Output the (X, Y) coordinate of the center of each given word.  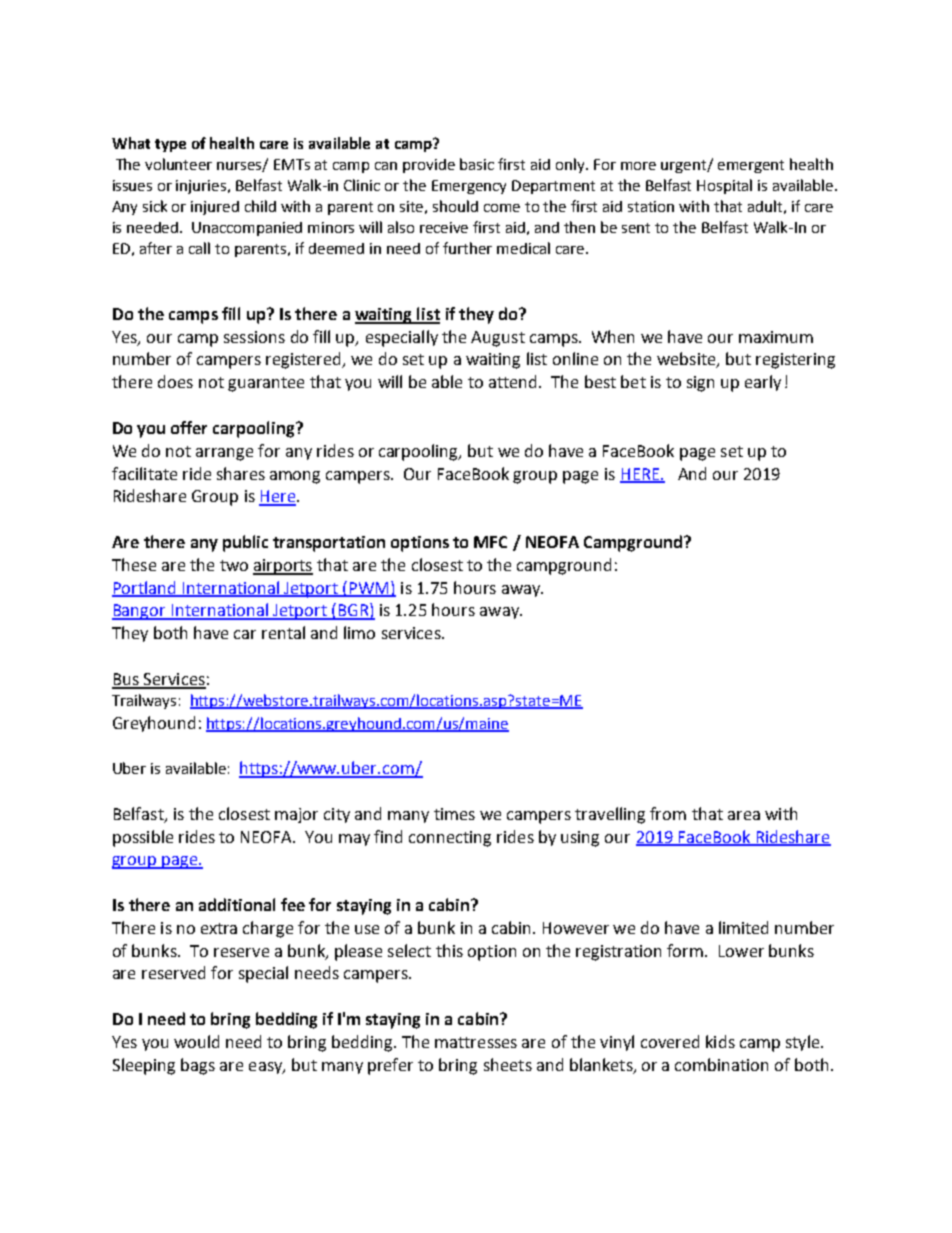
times (454, 814)
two (234, 565)
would (196, 1041)
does (175, 381)
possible (143, 838)
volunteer (178, 164)
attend (512, 381)
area (744, 815)
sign (700, 384)
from (668, 813)
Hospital (724, 186)
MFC (490, 542)
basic (477, 164)
